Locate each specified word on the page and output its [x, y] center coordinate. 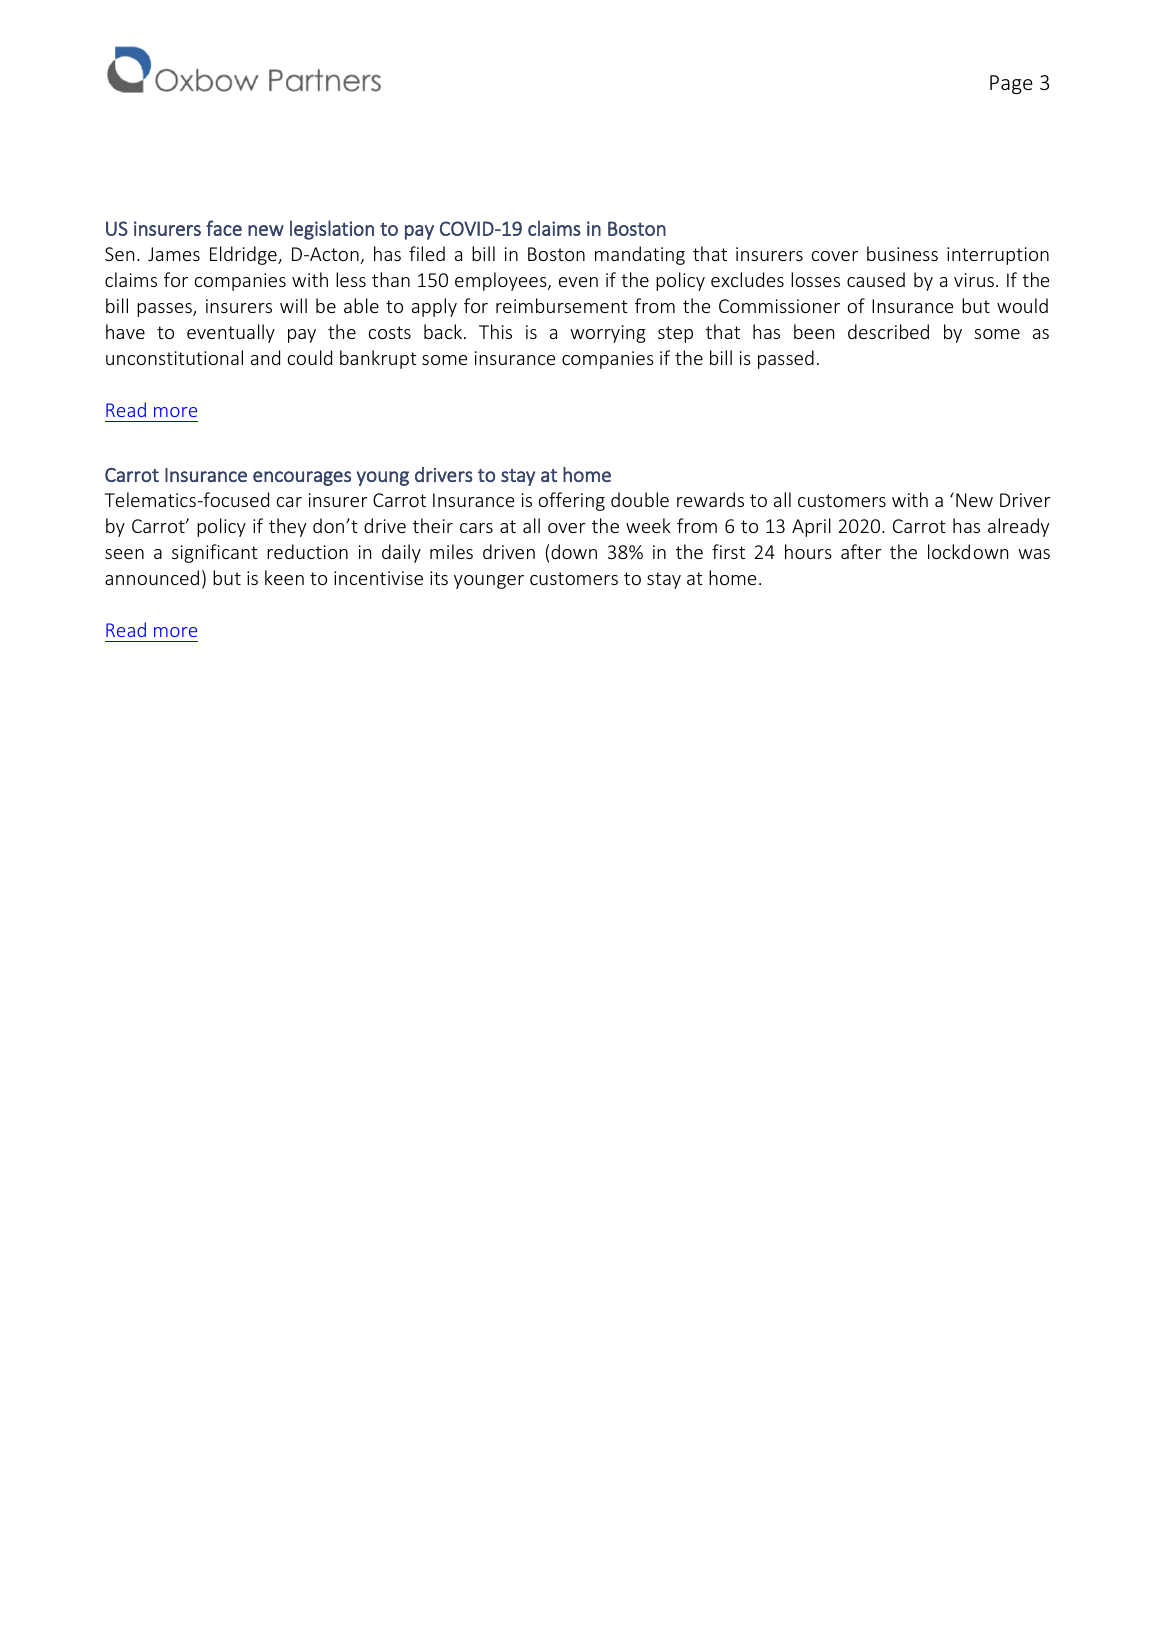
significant [215, 553]
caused [876, 279]
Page [1011, 84]
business [902, 253]
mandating [640, 255]
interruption [998, 256]
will [293, 305]
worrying [608, 334]
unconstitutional [174, 357]
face [224, 228]
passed [786, 359]
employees [502, 281]
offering [572, 501]
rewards [710, 499]
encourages [302, 478]
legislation [332, 230]
